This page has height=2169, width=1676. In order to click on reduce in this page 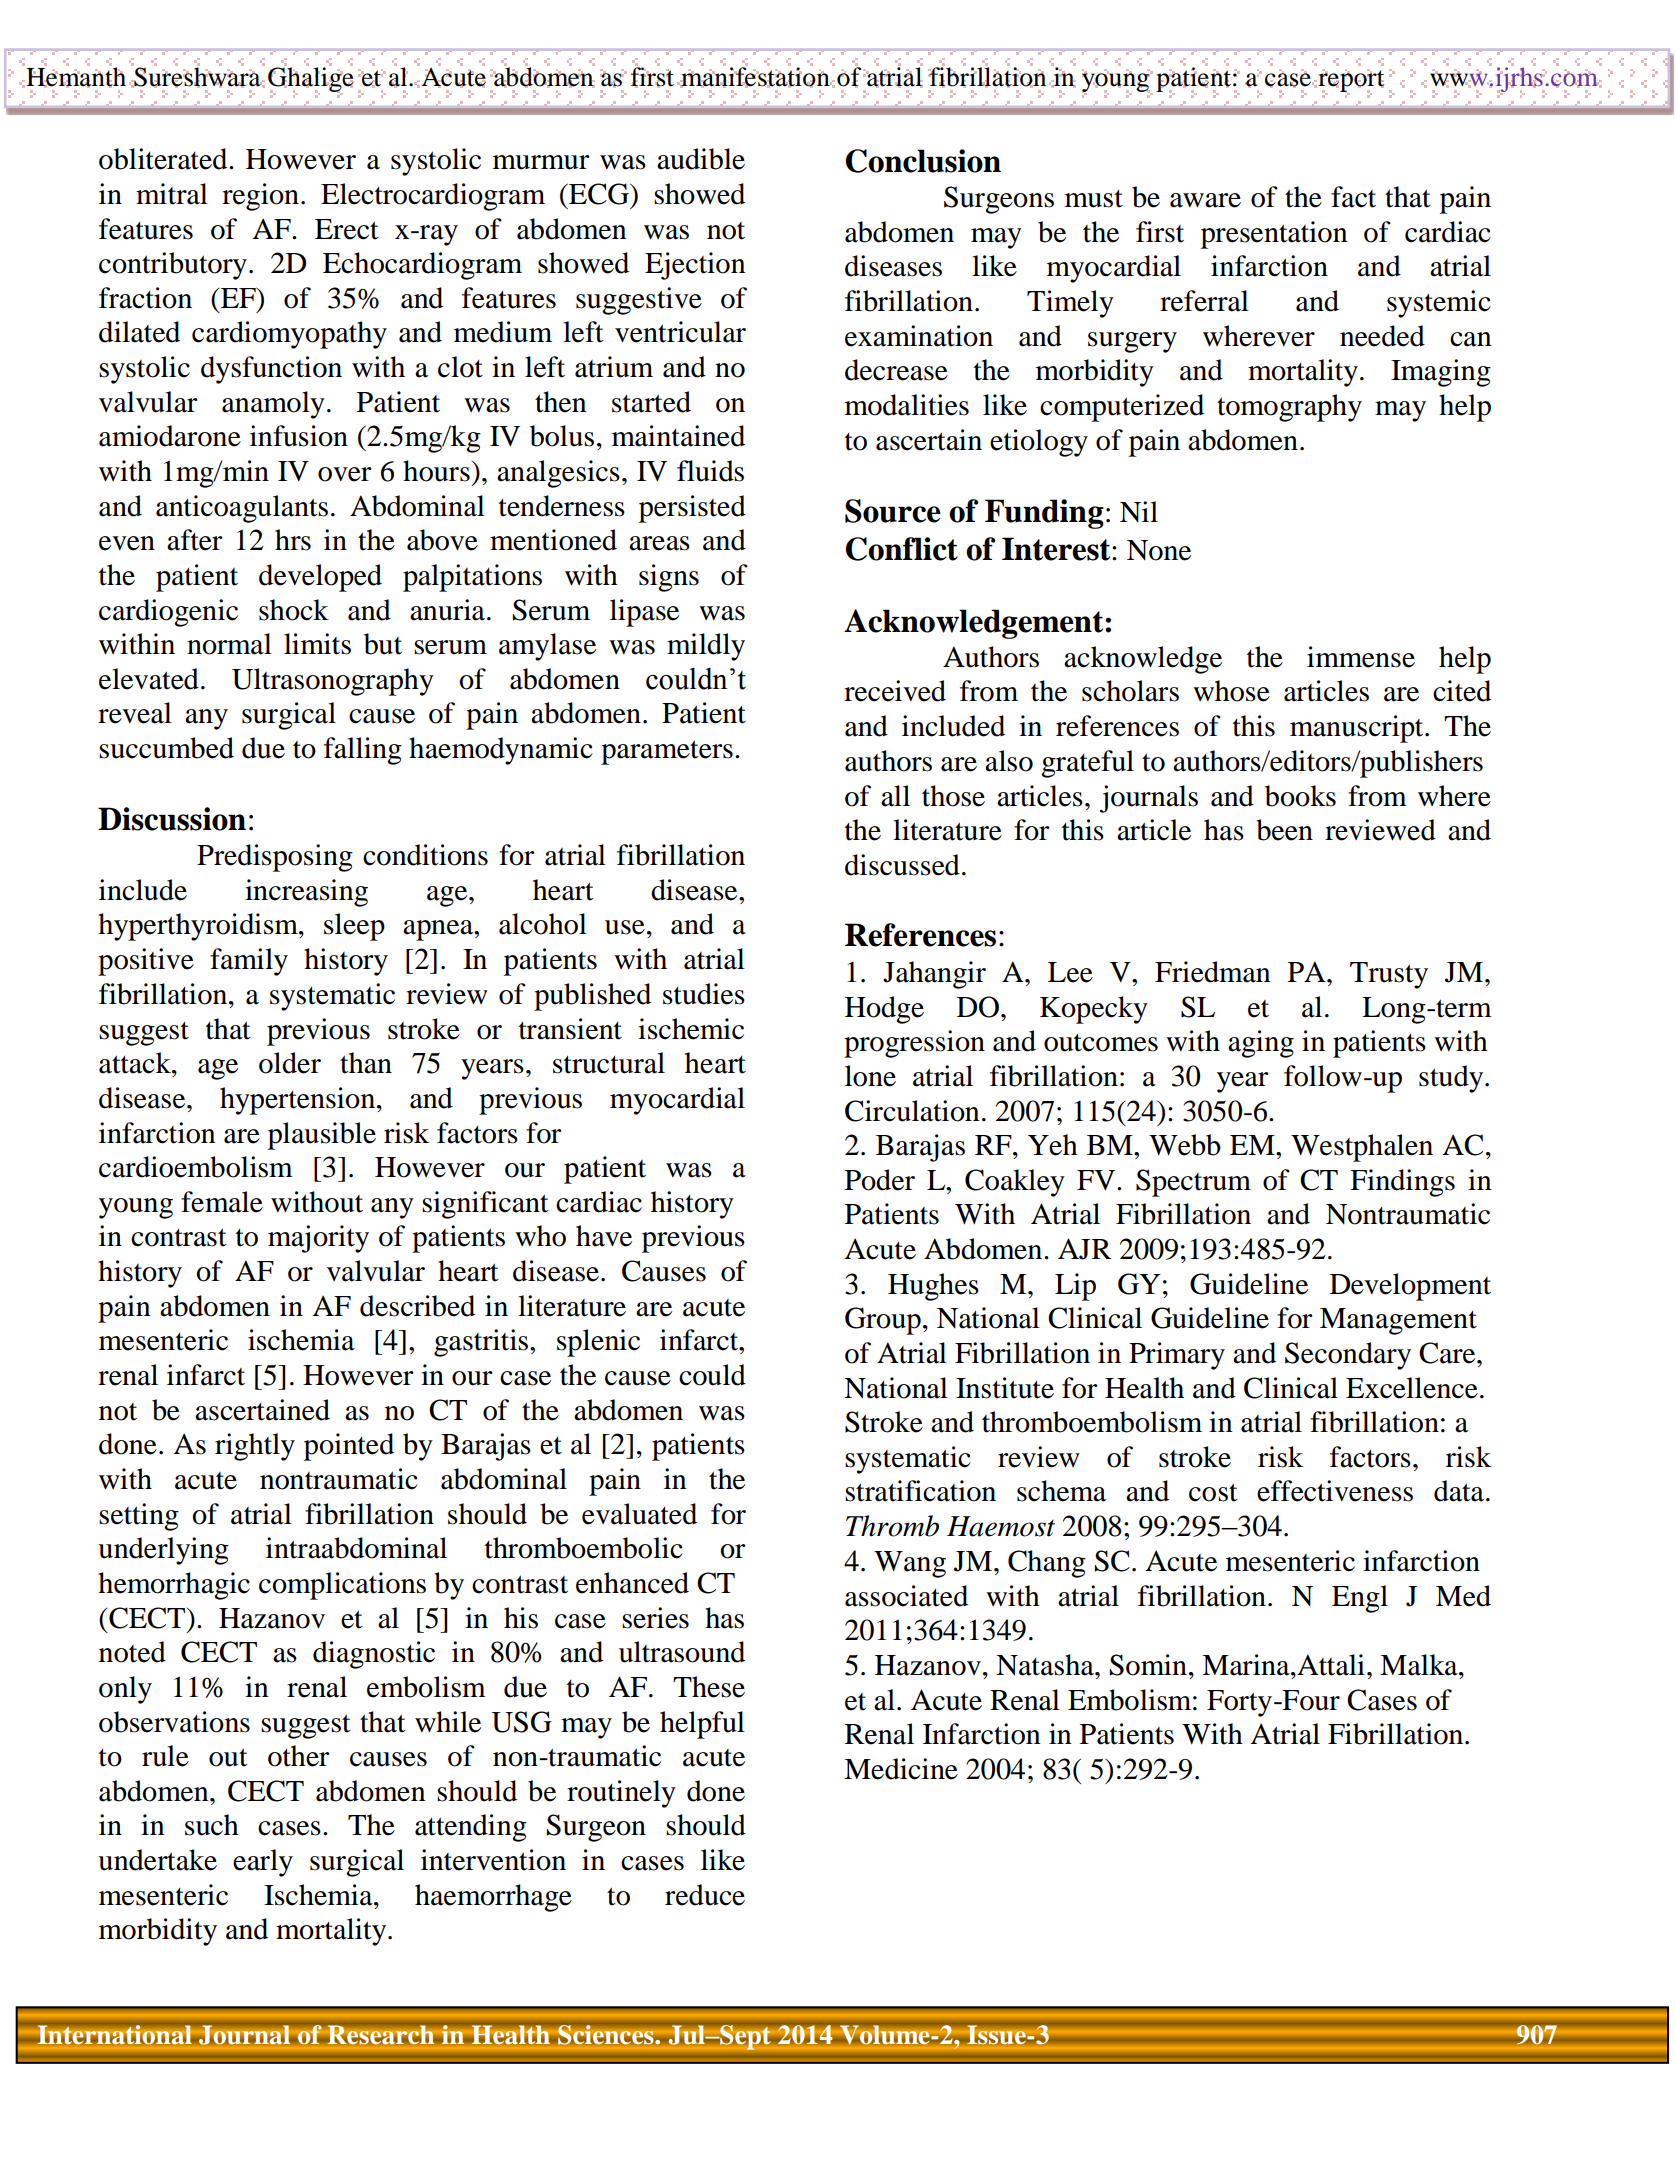, I will do `click(705, 1895)`.
